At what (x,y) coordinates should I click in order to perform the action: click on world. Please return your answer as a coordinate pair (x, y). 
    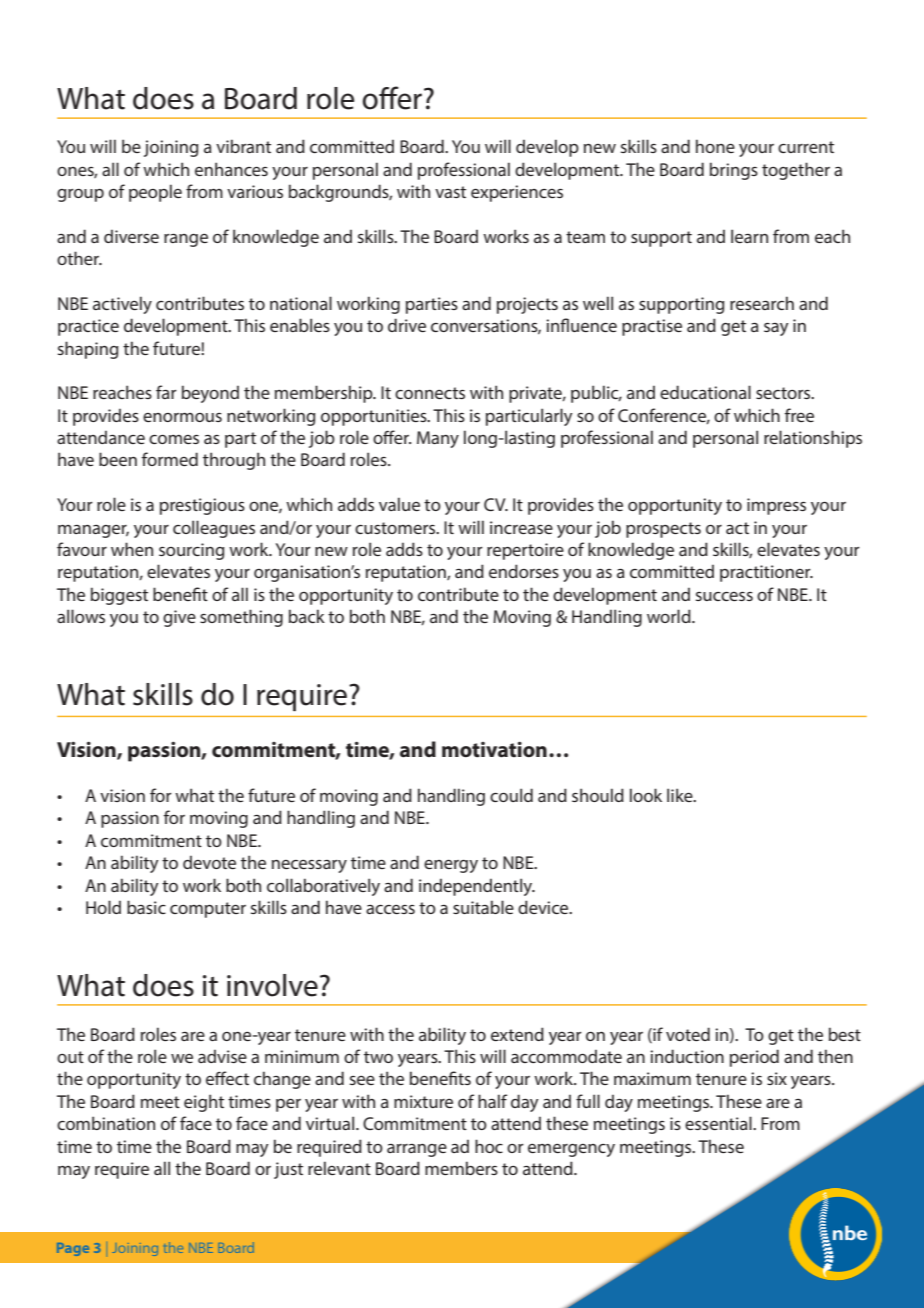
    Looking at the image, I should click on (670, 616).
